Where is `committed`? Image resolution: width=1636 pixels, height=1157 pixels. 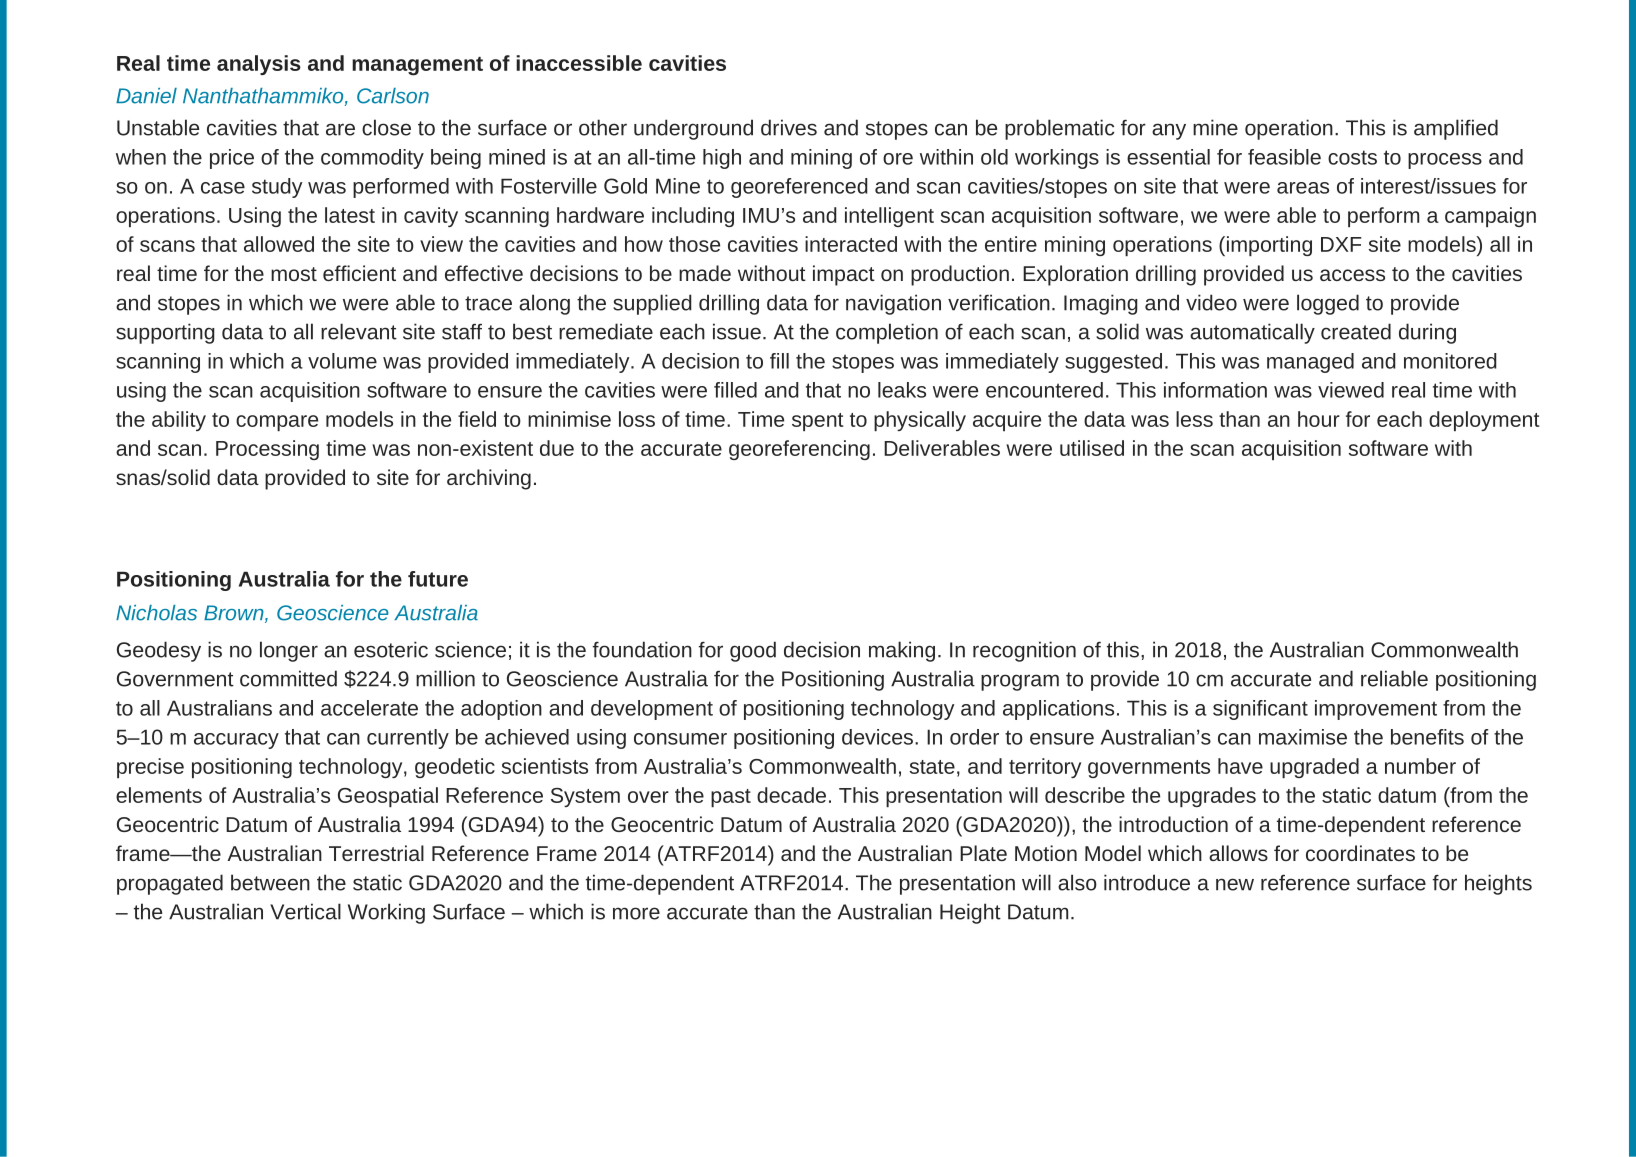 committed is located at coordinates (288, 678).
